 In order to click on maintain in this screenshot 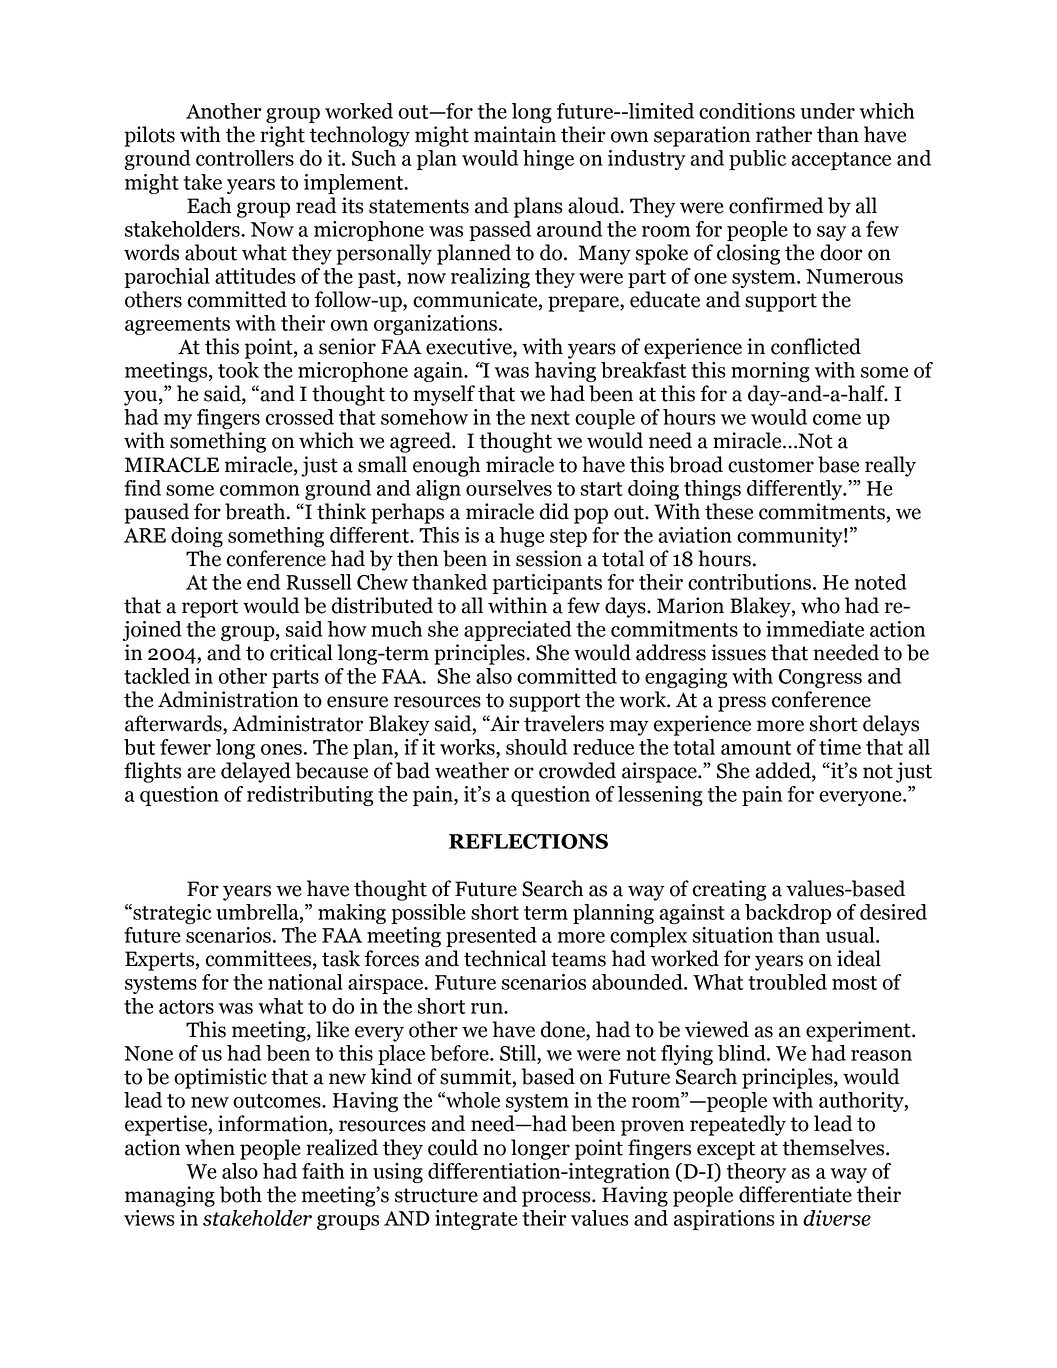, I will do `click(515, 134)`.
